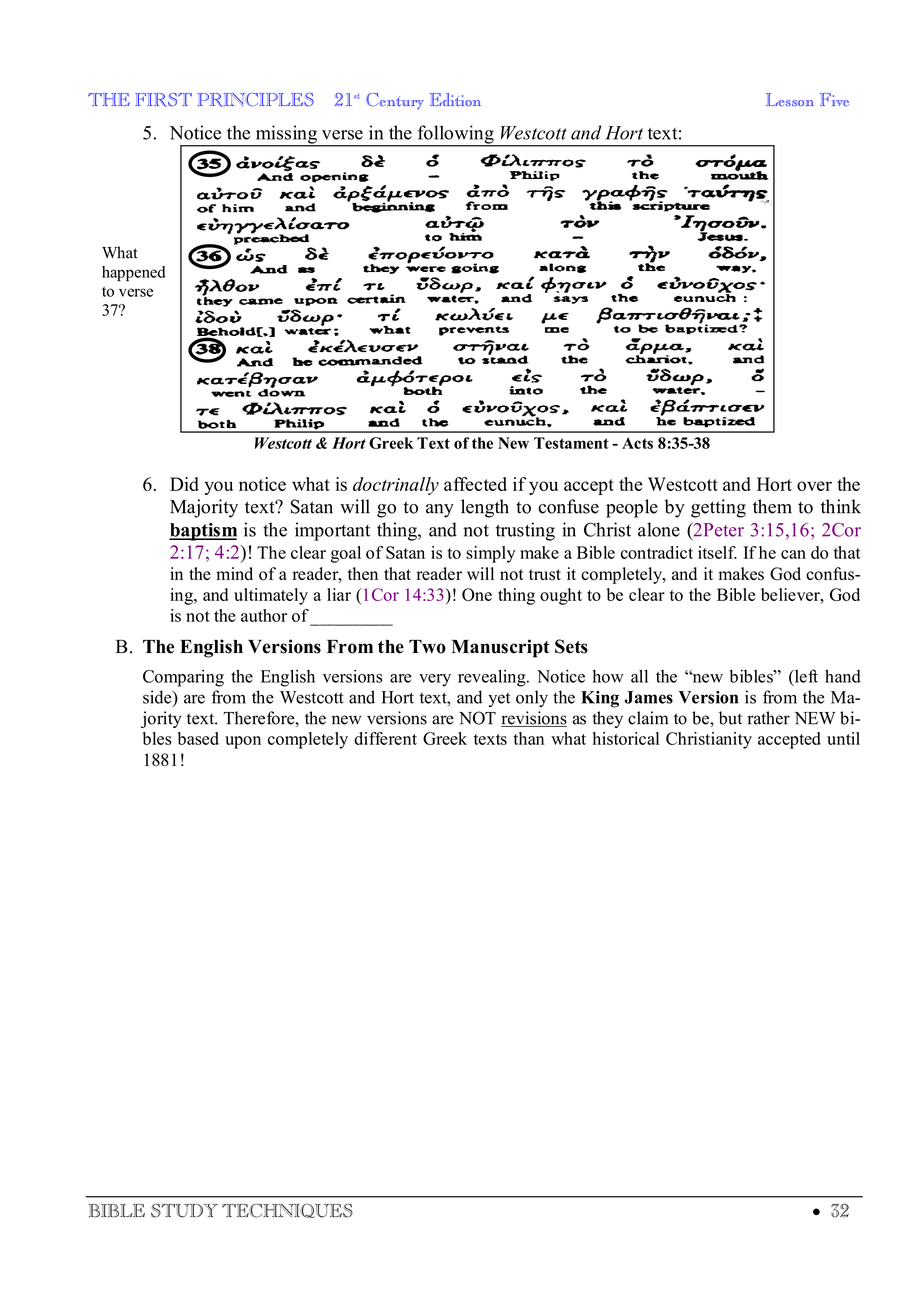 Image resolution: width=924 pixels, height=1308 pixels. Describe the element at coordinates (184, 484) in the document. I see `Did` at that location.
